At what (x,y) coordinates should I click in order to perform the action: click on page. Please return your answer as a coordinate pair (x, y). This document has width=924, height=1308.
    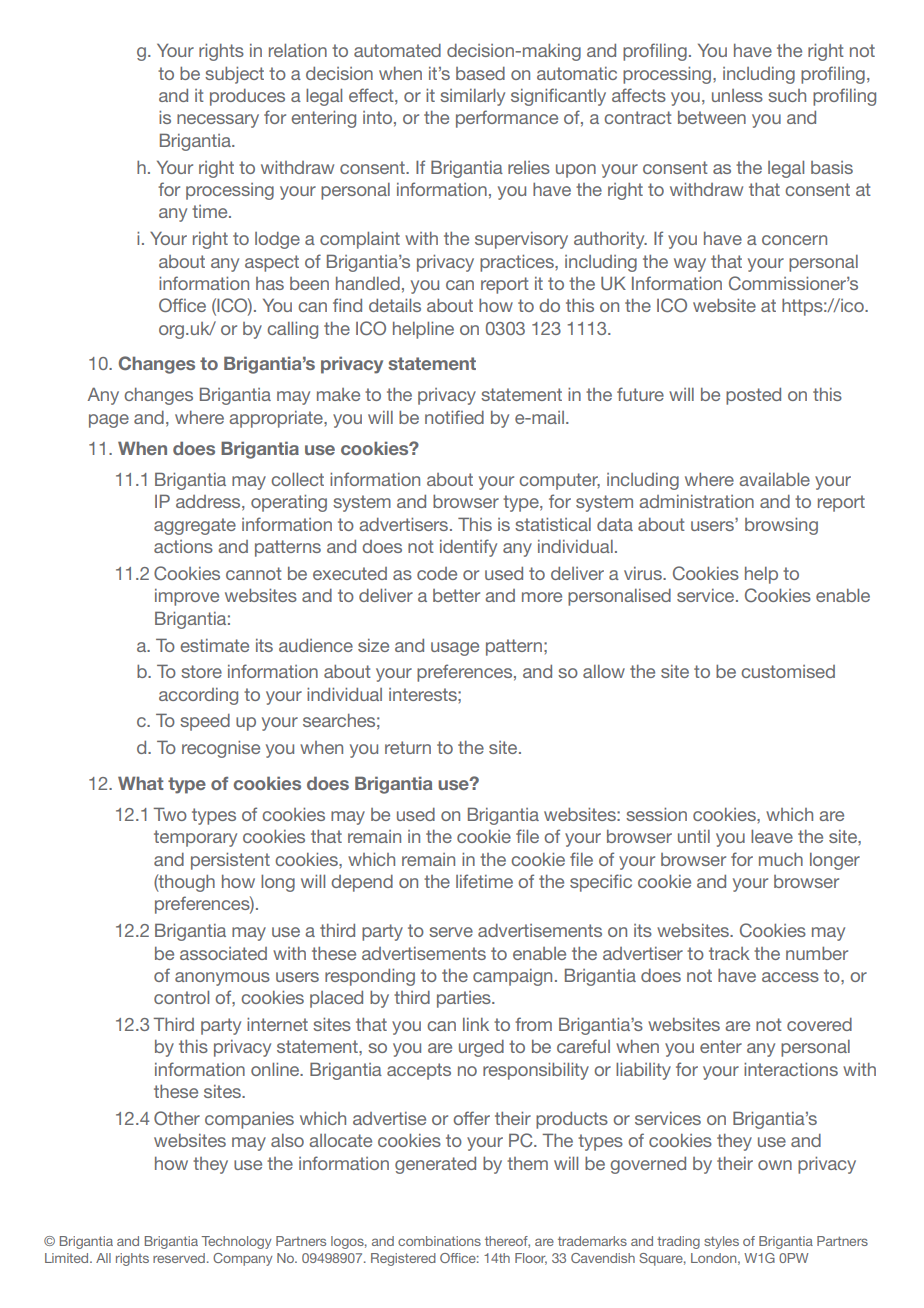
    Looking at the image, I should click on (109, 421).
